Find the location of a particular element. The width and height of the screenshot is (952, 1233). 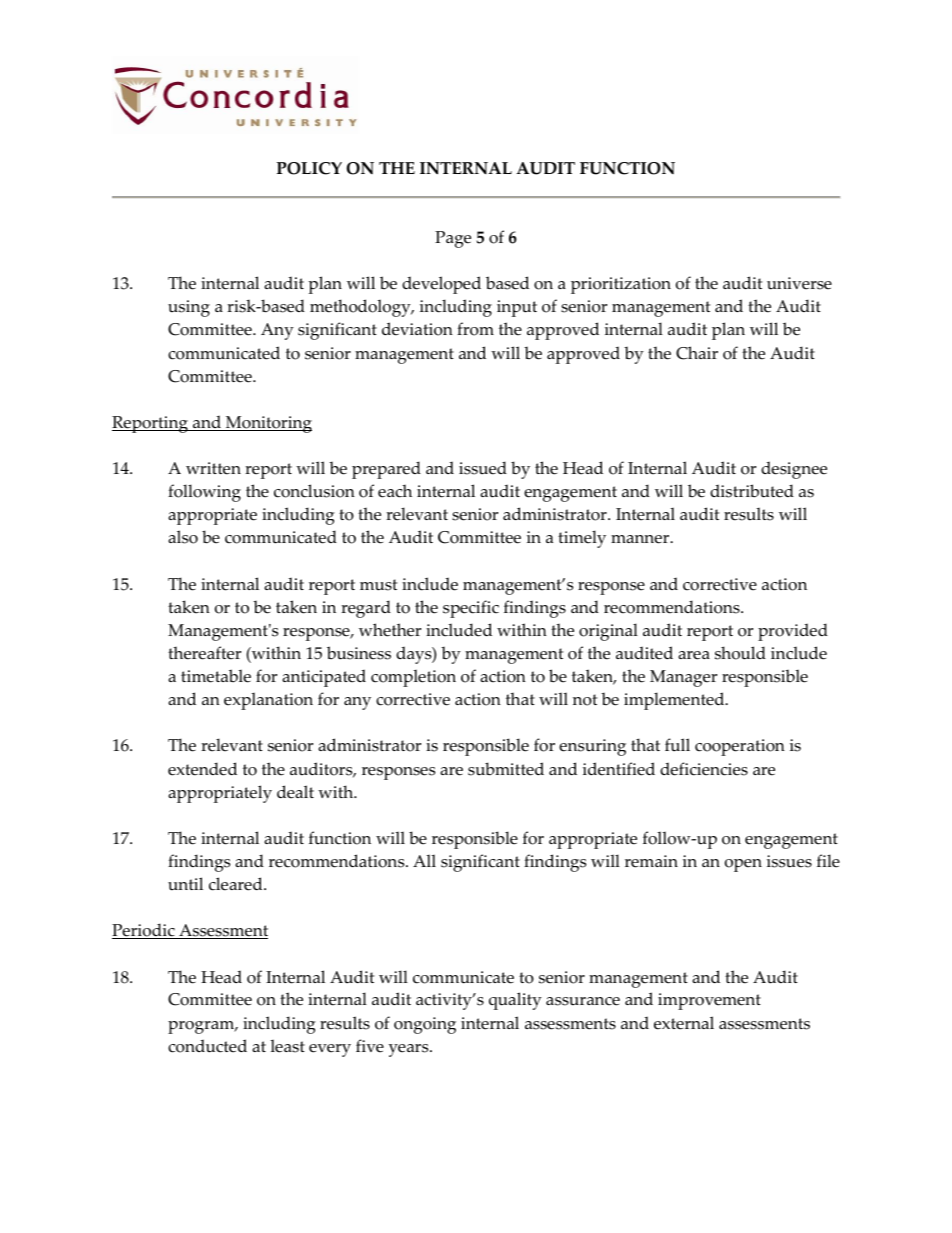

provided is located at coordinates (793, 632).
